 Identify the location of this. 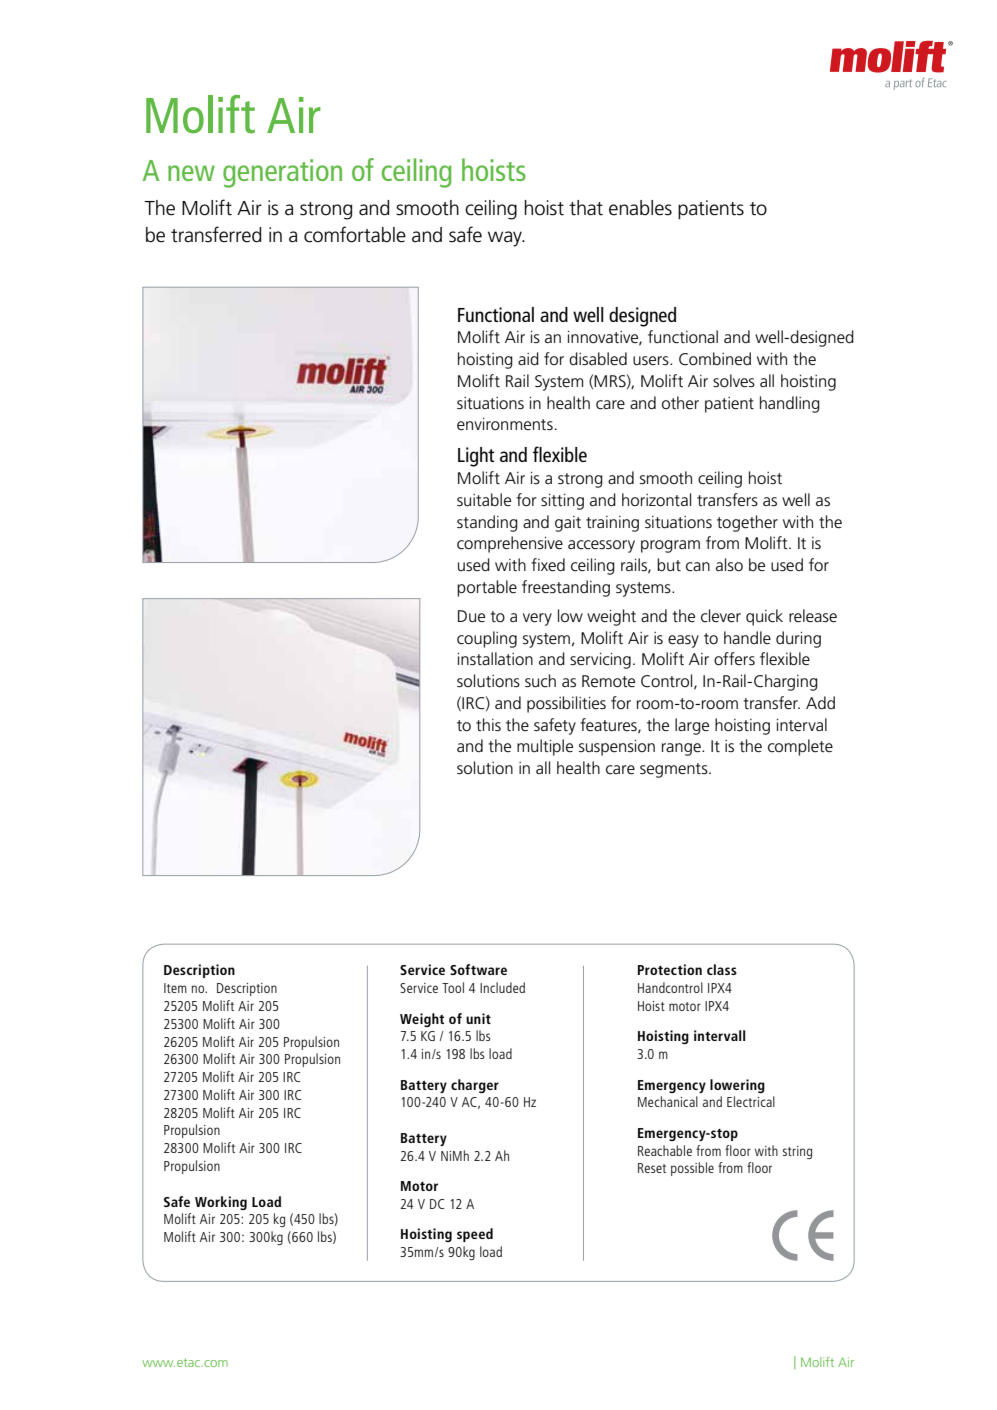
(488, 725).
